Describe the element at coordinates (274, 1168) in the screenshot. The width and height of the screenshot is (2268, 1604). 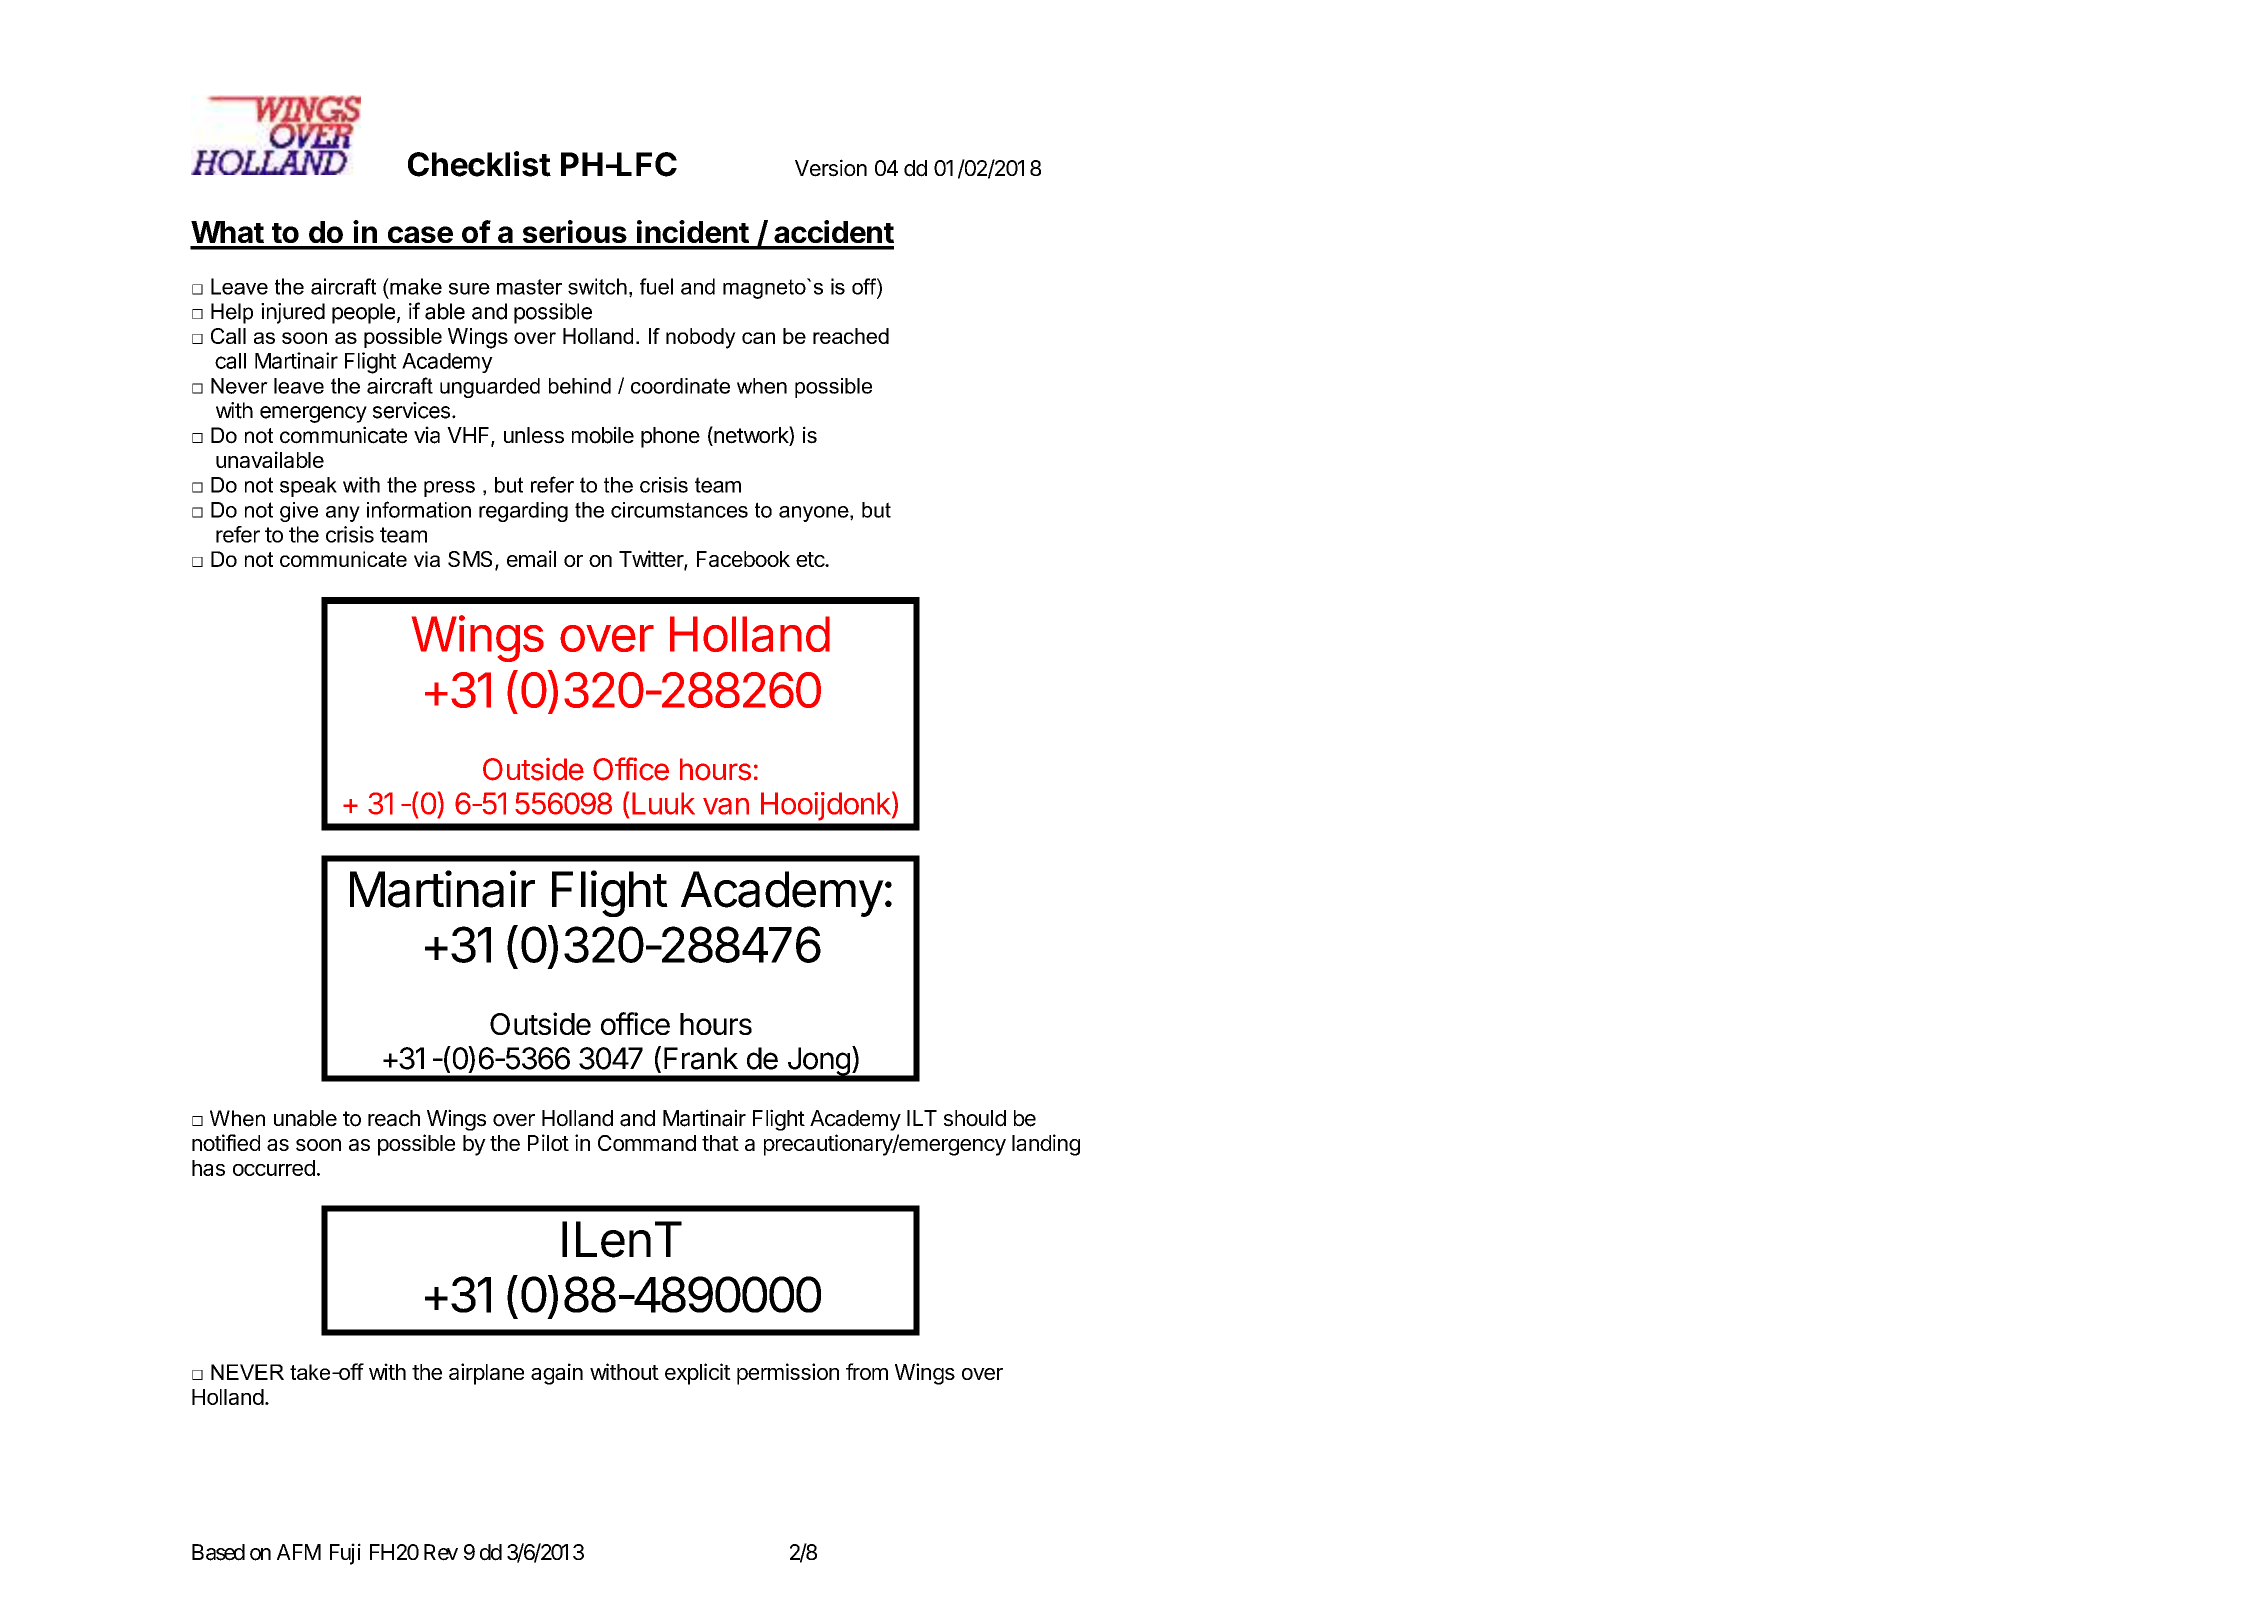
I see `occurred` at that location.
